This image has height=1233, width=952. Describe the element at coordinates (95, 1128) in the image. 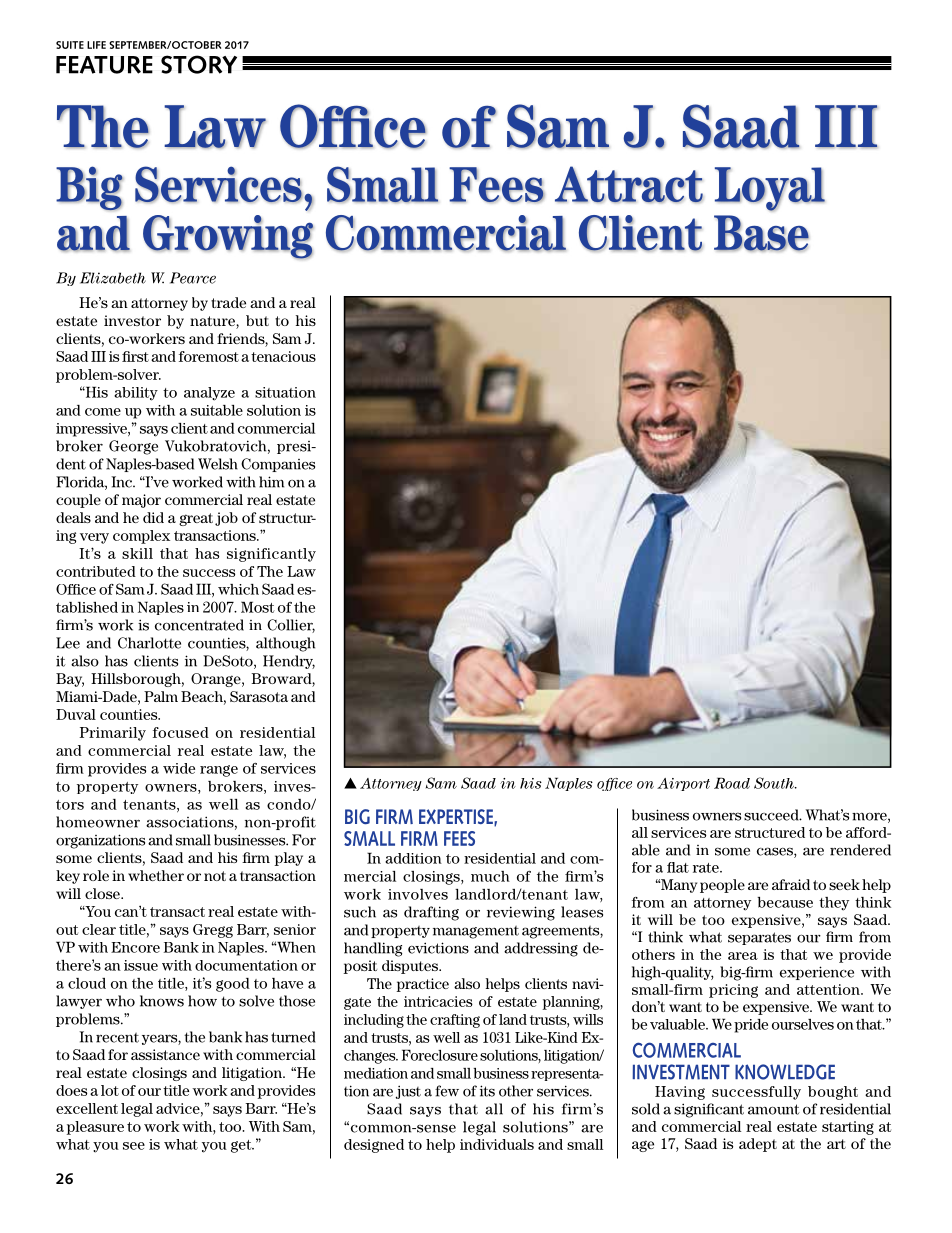

I see `pleasure` at that location.
